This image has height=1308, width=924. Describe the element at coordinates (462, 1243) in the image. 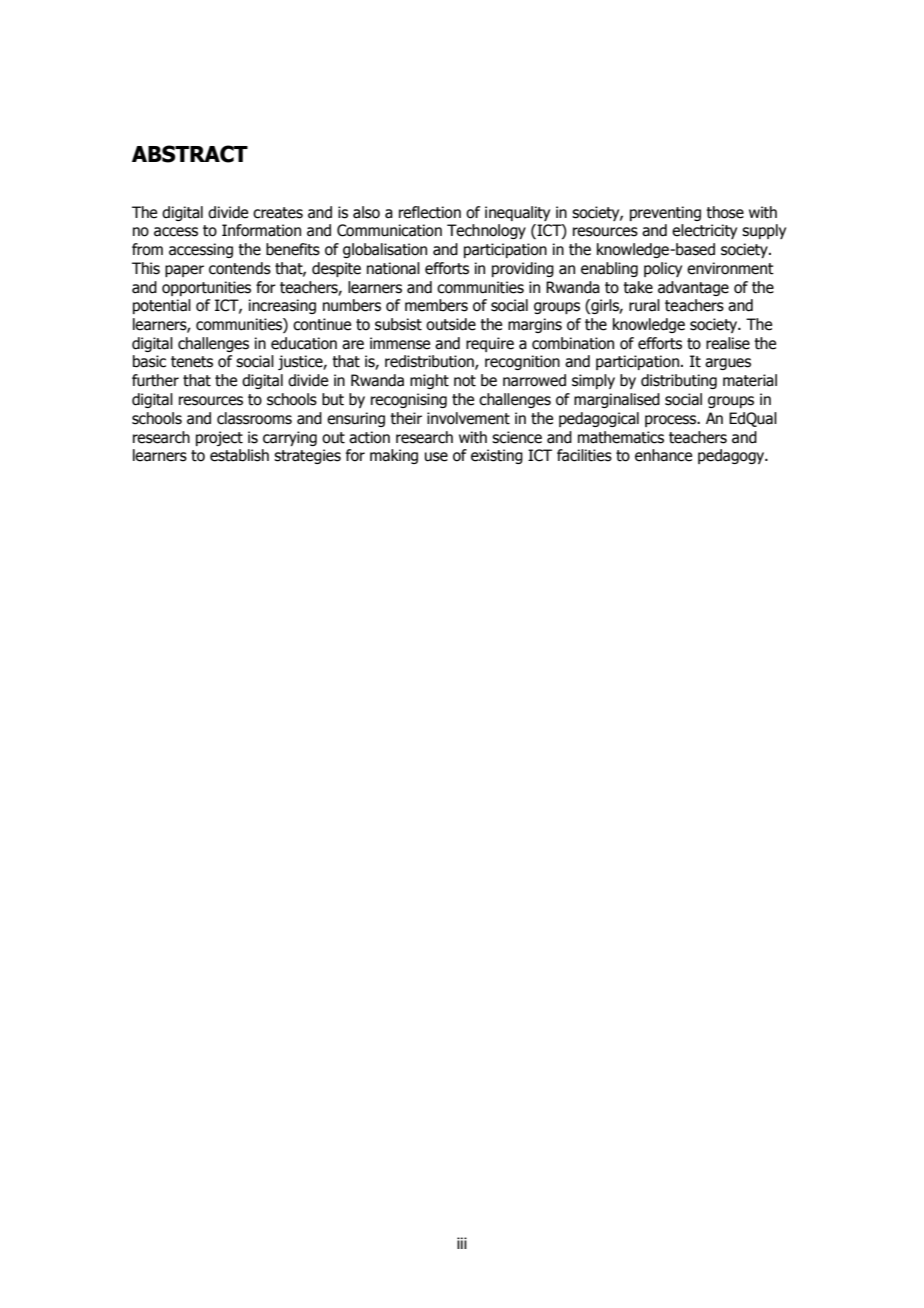

I see `iii` at that location.
